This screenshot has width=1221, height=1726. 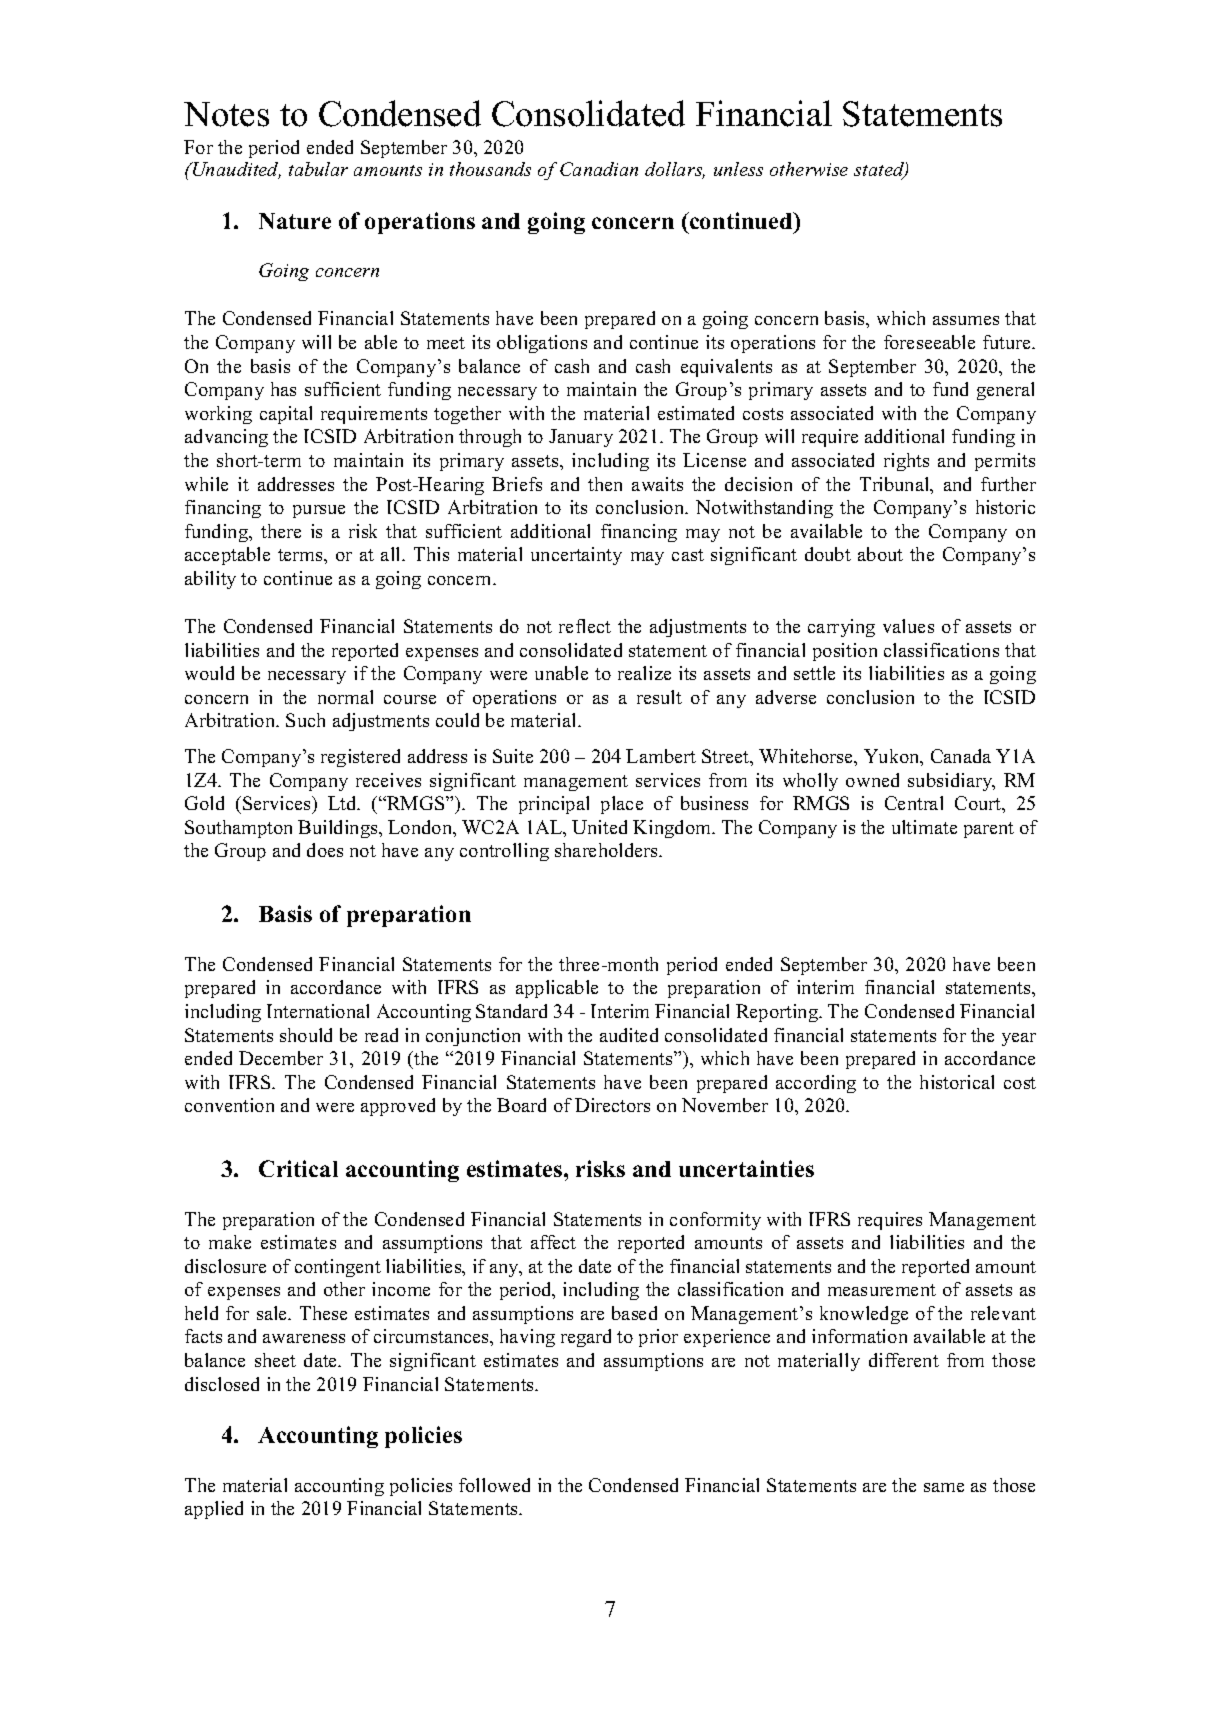 I want to click on place, so click(x=622, y=805).
